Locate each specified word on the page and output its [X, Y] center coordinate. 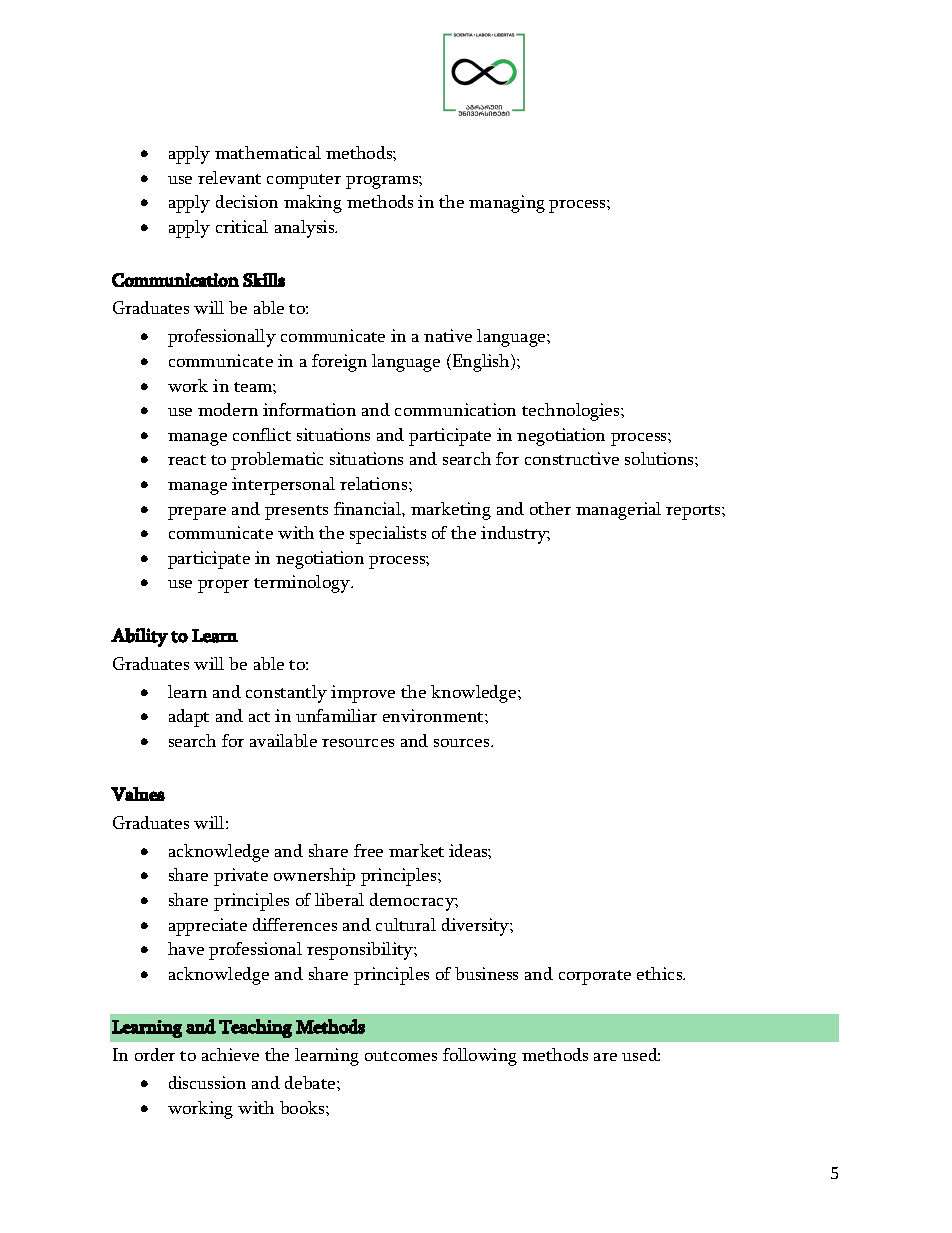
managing [507, 204]
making [313, 204]
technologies [572, 412]
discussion [207, 1082]
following [480, 1057]
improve [363, 694]
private [241, 877]
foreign [339, 363]
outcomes [401, 1056]
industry [515, 535]
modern [228, 409]
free [368, 850]
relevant [229, 177]
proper [223, 586]
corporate [595, 977]
